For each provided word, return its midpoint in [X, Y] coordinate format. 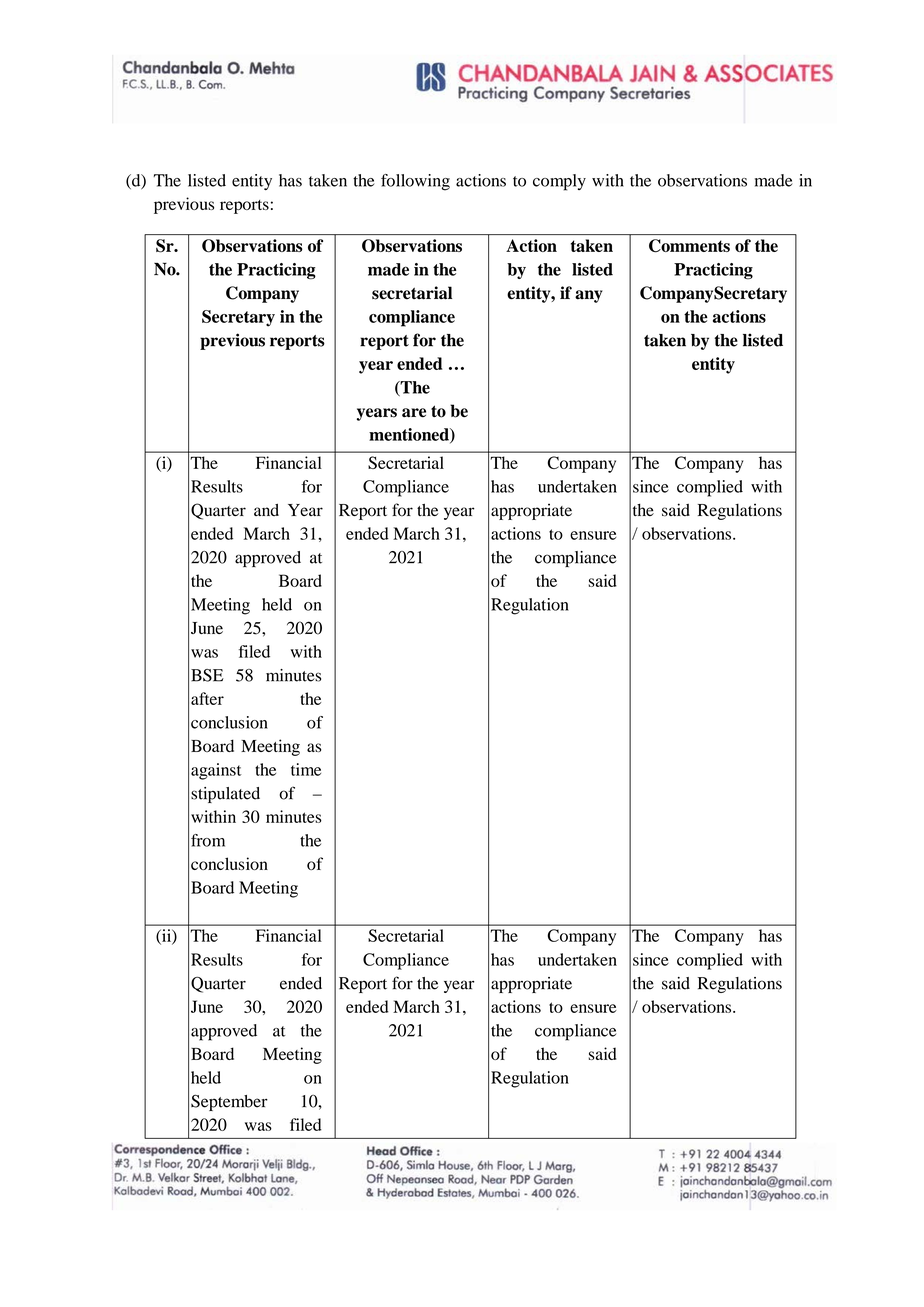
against [216, 771]
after [207, 698]
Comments [689, 246]
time [306, 769]
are [414, 412]
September [229, 1102]
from [208, 840]
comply [559, 182]
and [266, 510]
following [415, 182]
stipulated [225, 795]
